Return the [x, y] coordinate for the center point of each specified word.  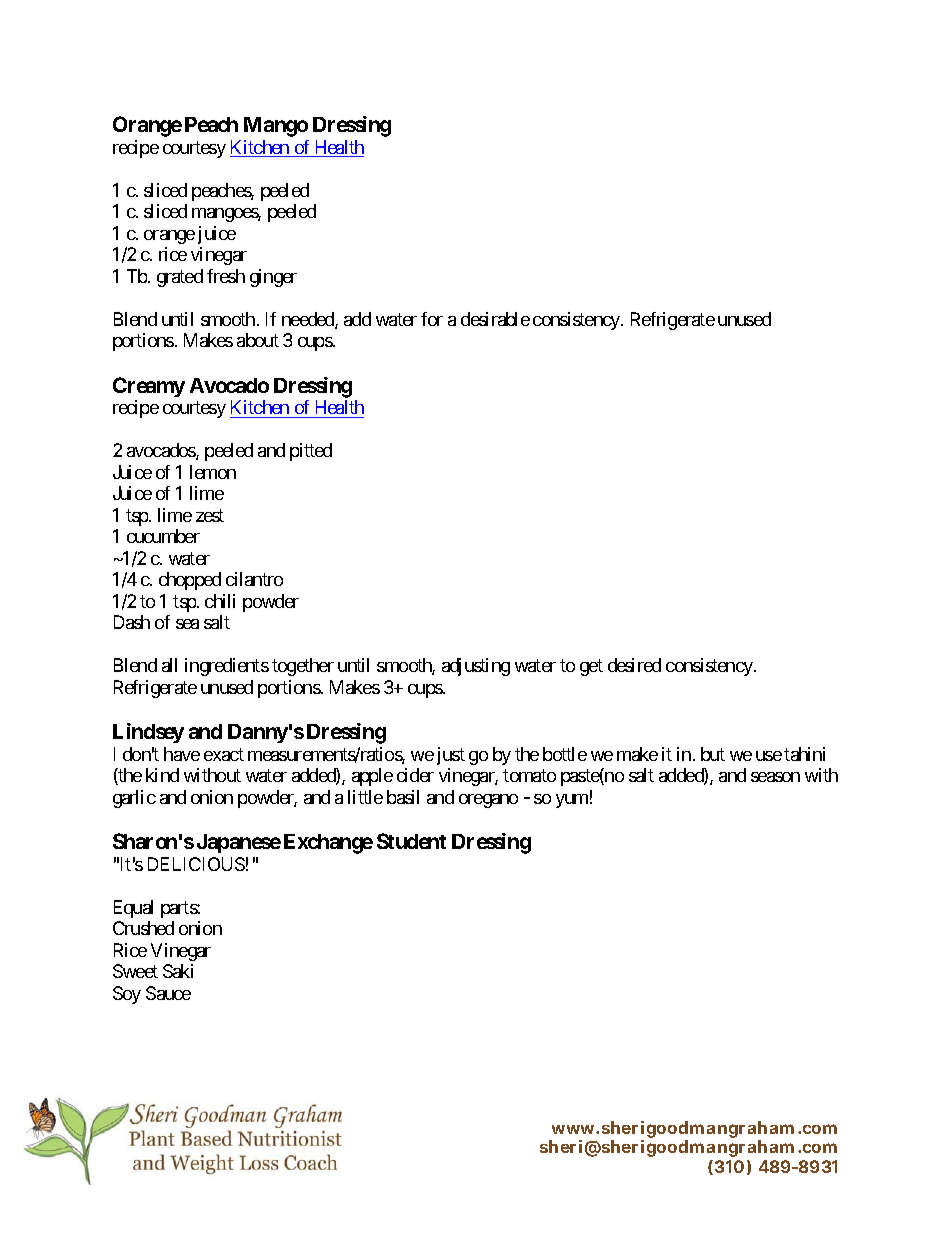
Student [411, 841]
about [258, 340]
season [775, 777]
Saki [178, 971]
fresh [226, 276]
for [432, 319]
